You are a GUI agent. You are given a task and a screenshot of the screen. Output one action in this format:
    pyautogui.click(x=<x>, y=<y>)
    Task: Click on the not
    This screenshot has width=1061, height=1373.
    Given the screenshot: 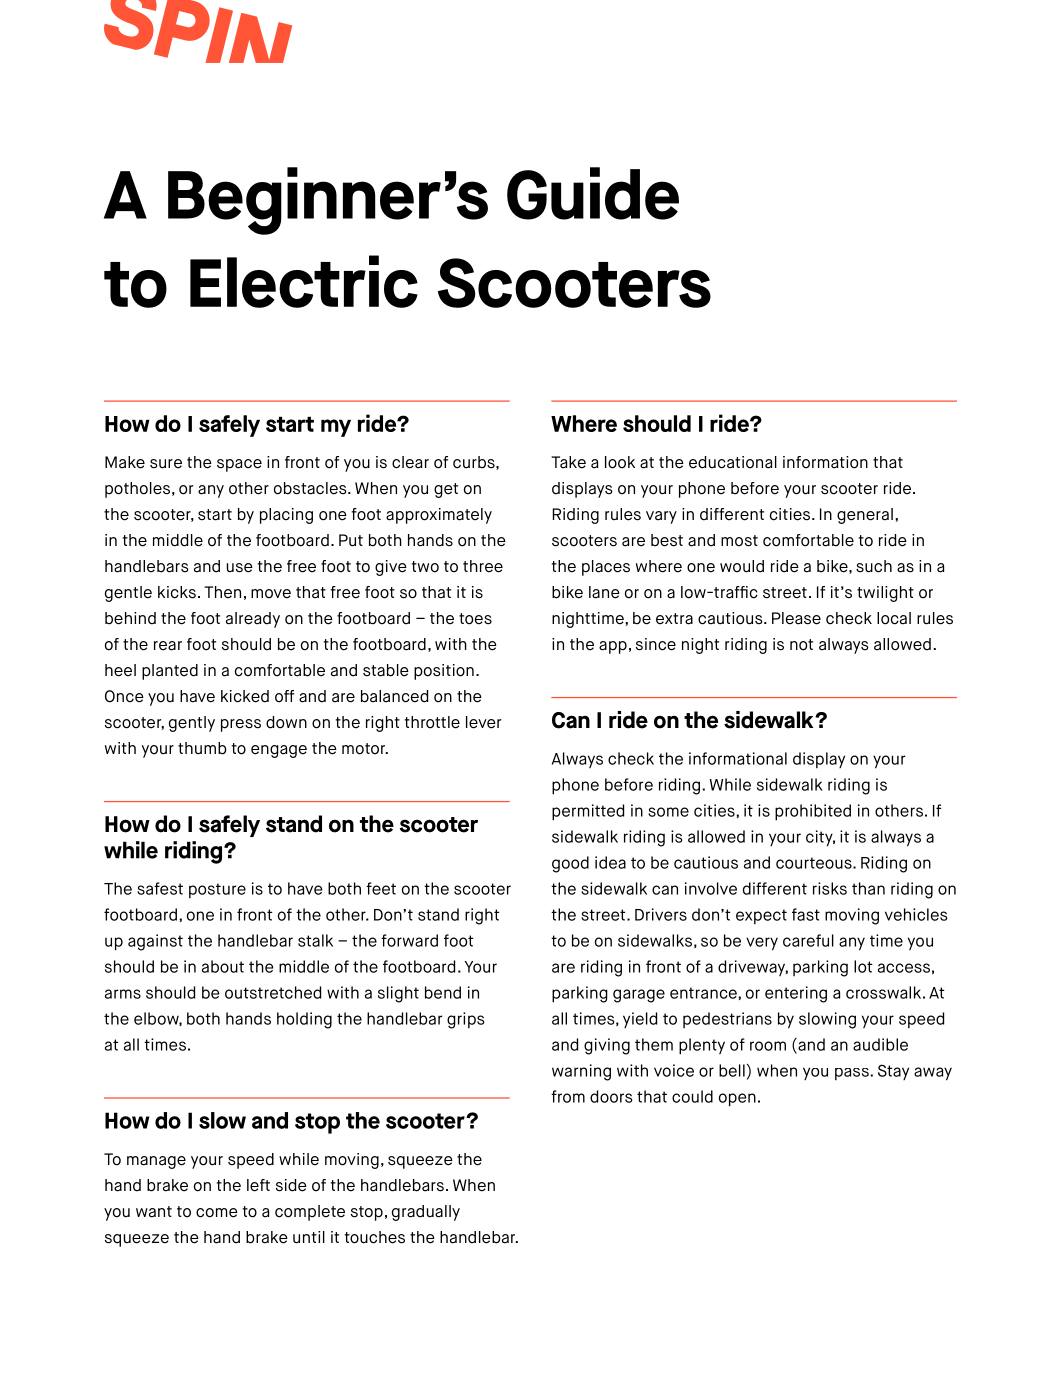 What is the action you would take?
    pyautogui.click(x=801, y=645)
